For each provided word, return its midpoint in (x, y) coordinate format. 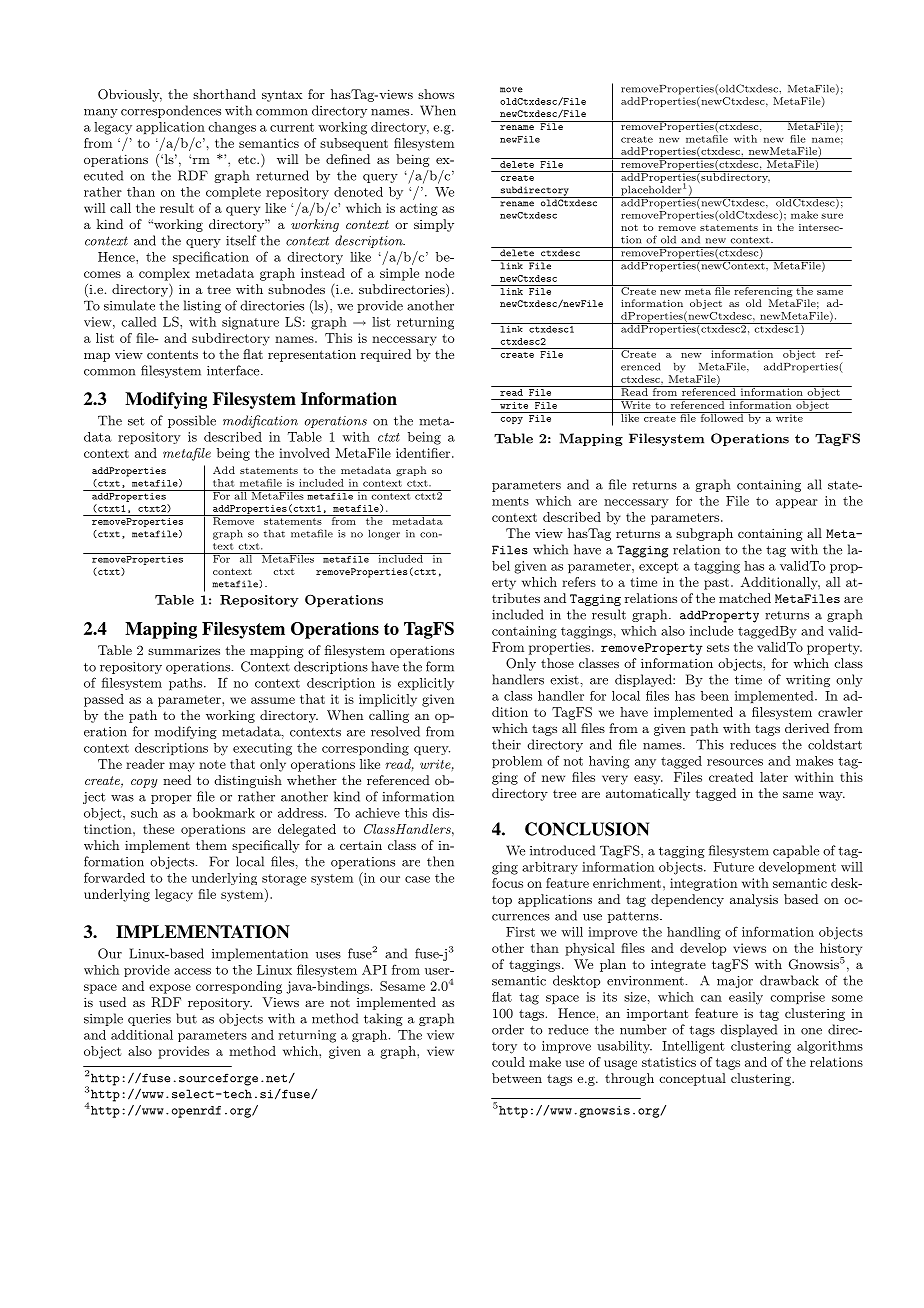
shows (436, 94)
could (508, 1062)
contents (172, 354)
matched (745, 598)
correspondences (171, 111)
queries (149, 1020)
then (440, 861)
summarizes (184, 650)
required (386, 355)
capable (796, 851)
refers (579, 582)
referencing (763, 291)
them (211, 845)
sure (832, 216)
